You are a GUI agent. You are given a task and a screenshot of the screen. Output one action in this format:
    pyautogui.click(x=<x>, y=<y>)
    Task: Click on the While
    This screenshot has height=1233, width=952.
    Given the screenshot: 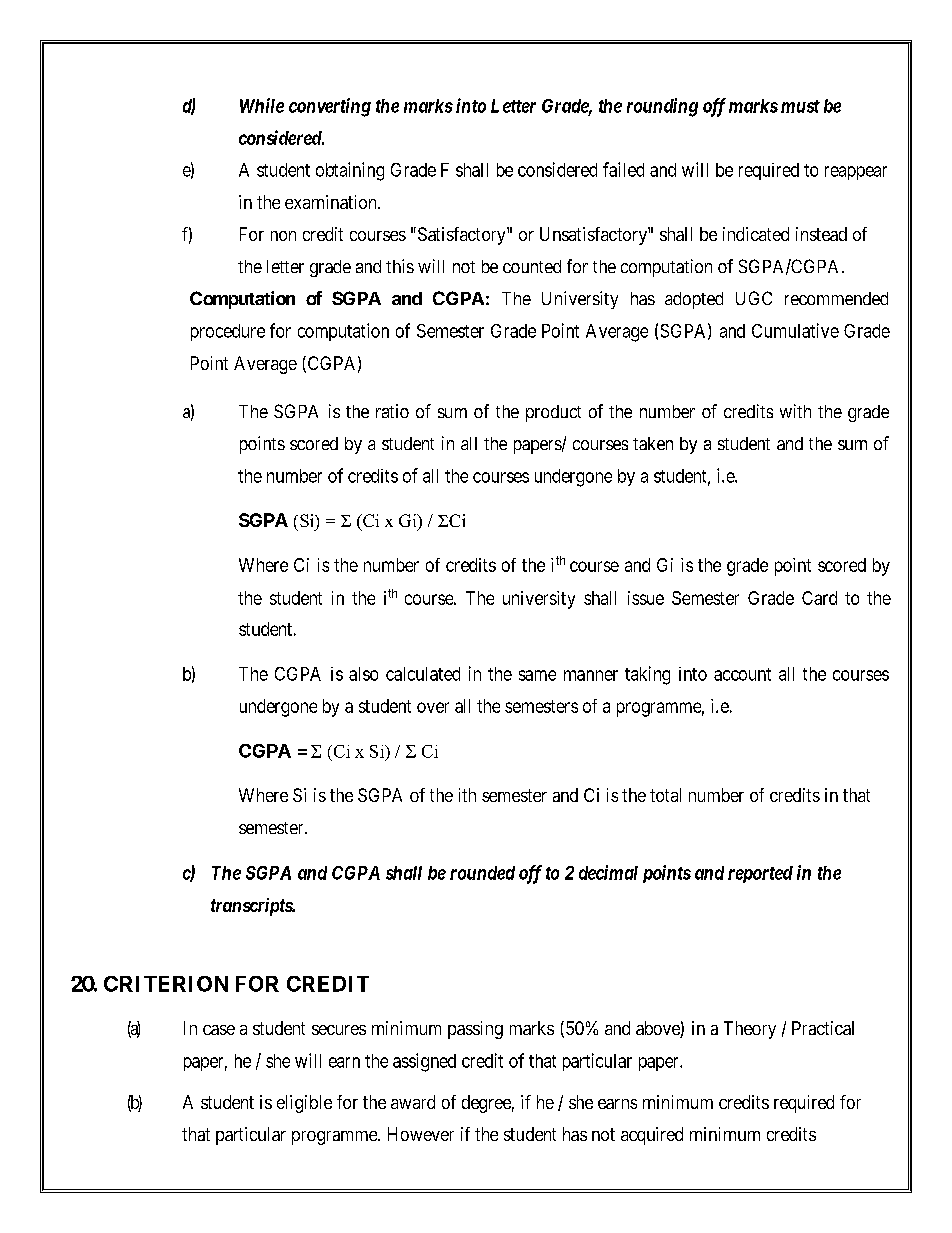 What is the action you would take?
    pyautogui.click(x=262, y=105)
